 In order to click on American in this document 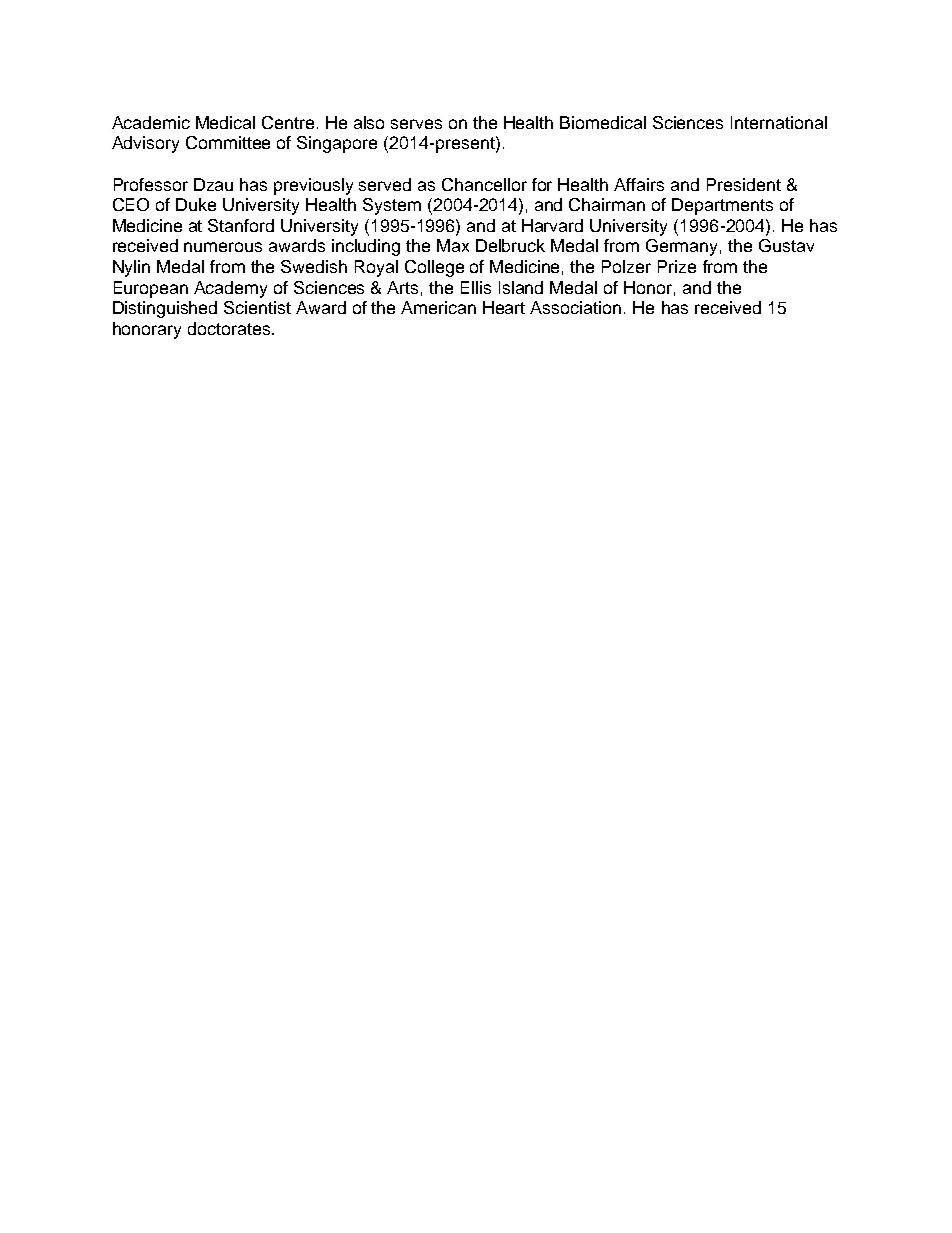, I will do `click(438, 307)`.
